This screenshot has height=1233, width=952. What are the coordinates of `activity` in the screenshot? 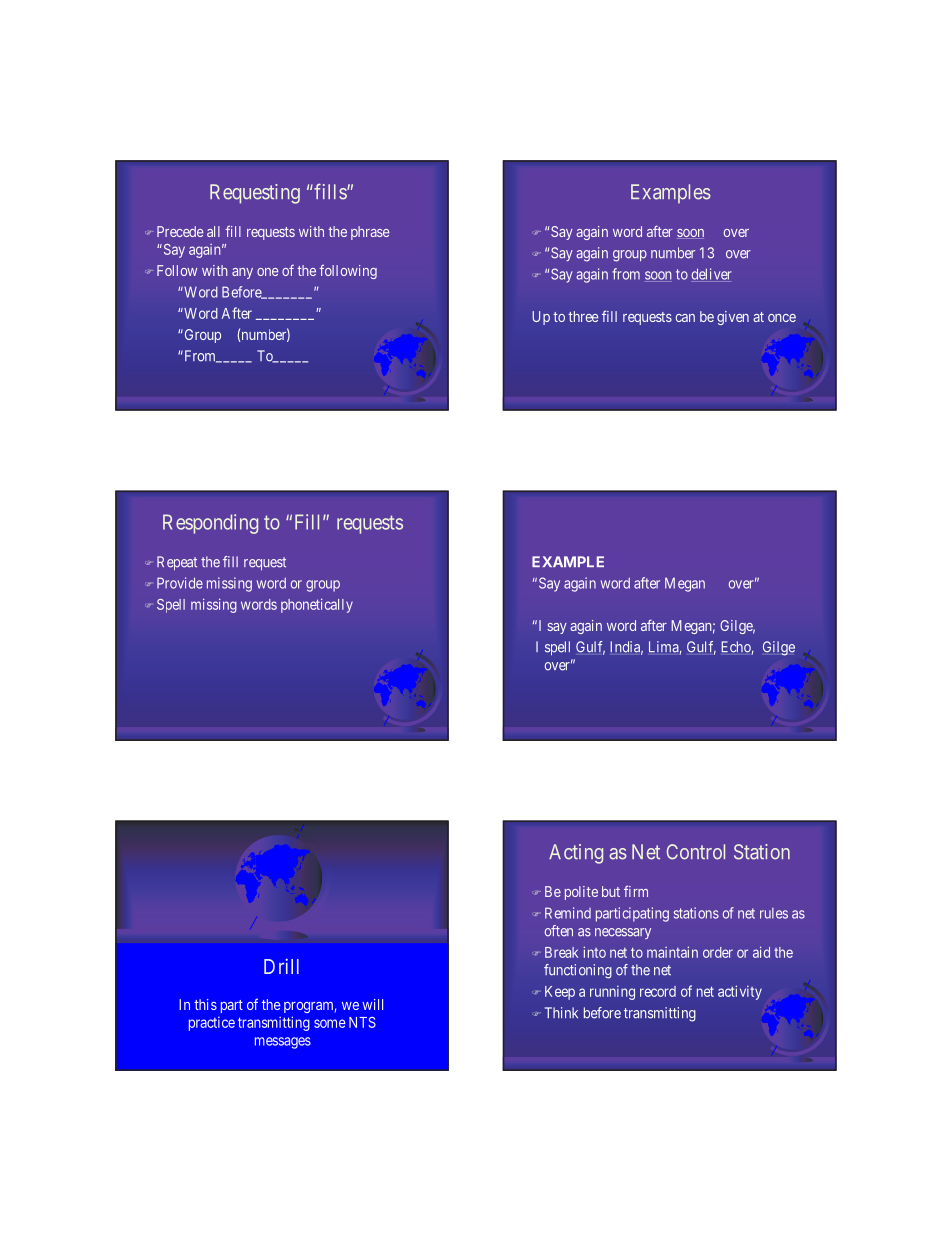 It's located at (740, 992).
